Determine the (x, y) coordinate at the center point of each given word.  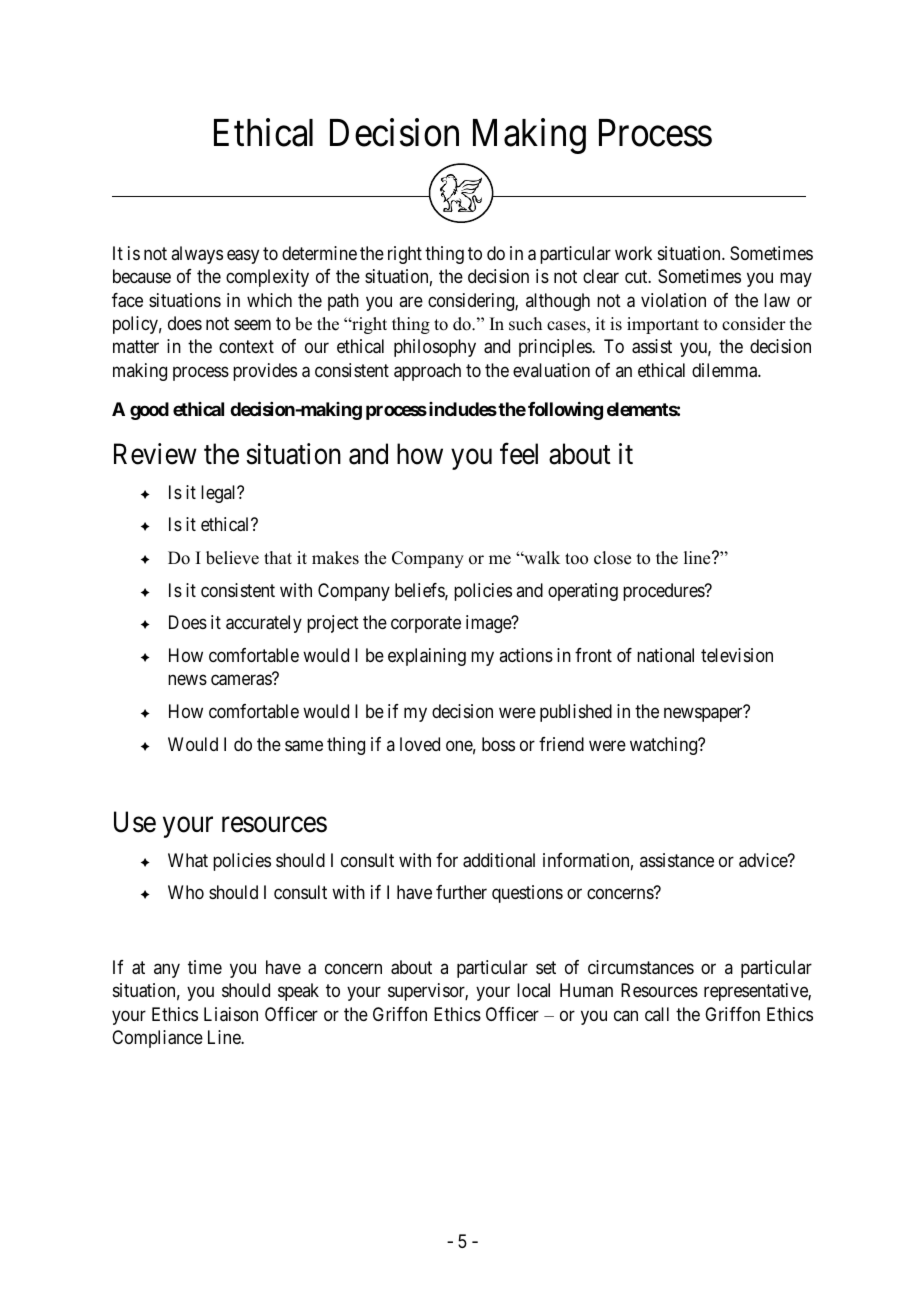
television (737, 655)
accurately (264, 624)
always (197, 255)
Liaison (231, 1014)
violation (673, 300)
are (411, 301)
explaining (427, 657)
